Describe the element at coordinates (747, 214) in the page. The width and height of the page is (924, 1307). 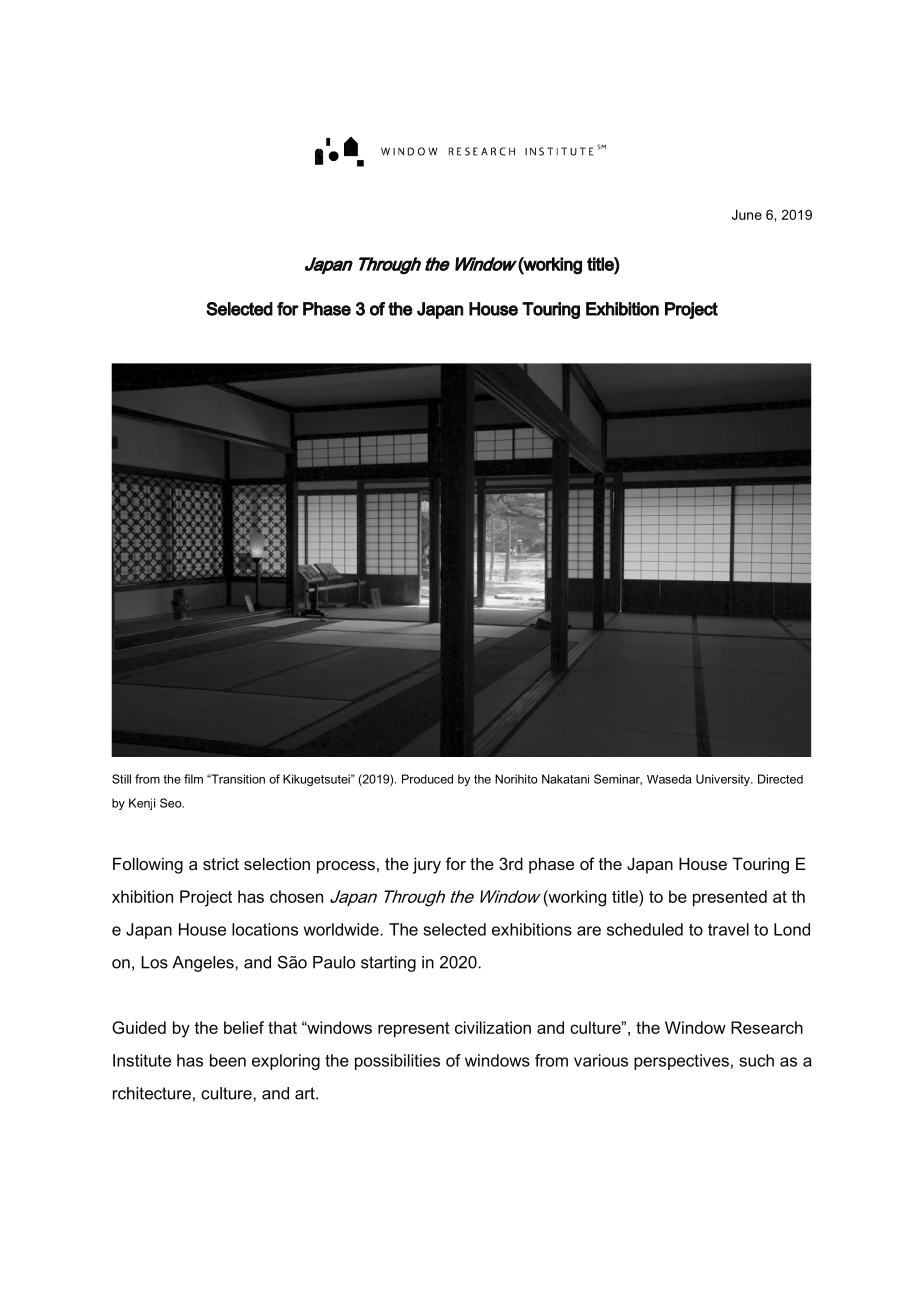
I see `June` at that location.
